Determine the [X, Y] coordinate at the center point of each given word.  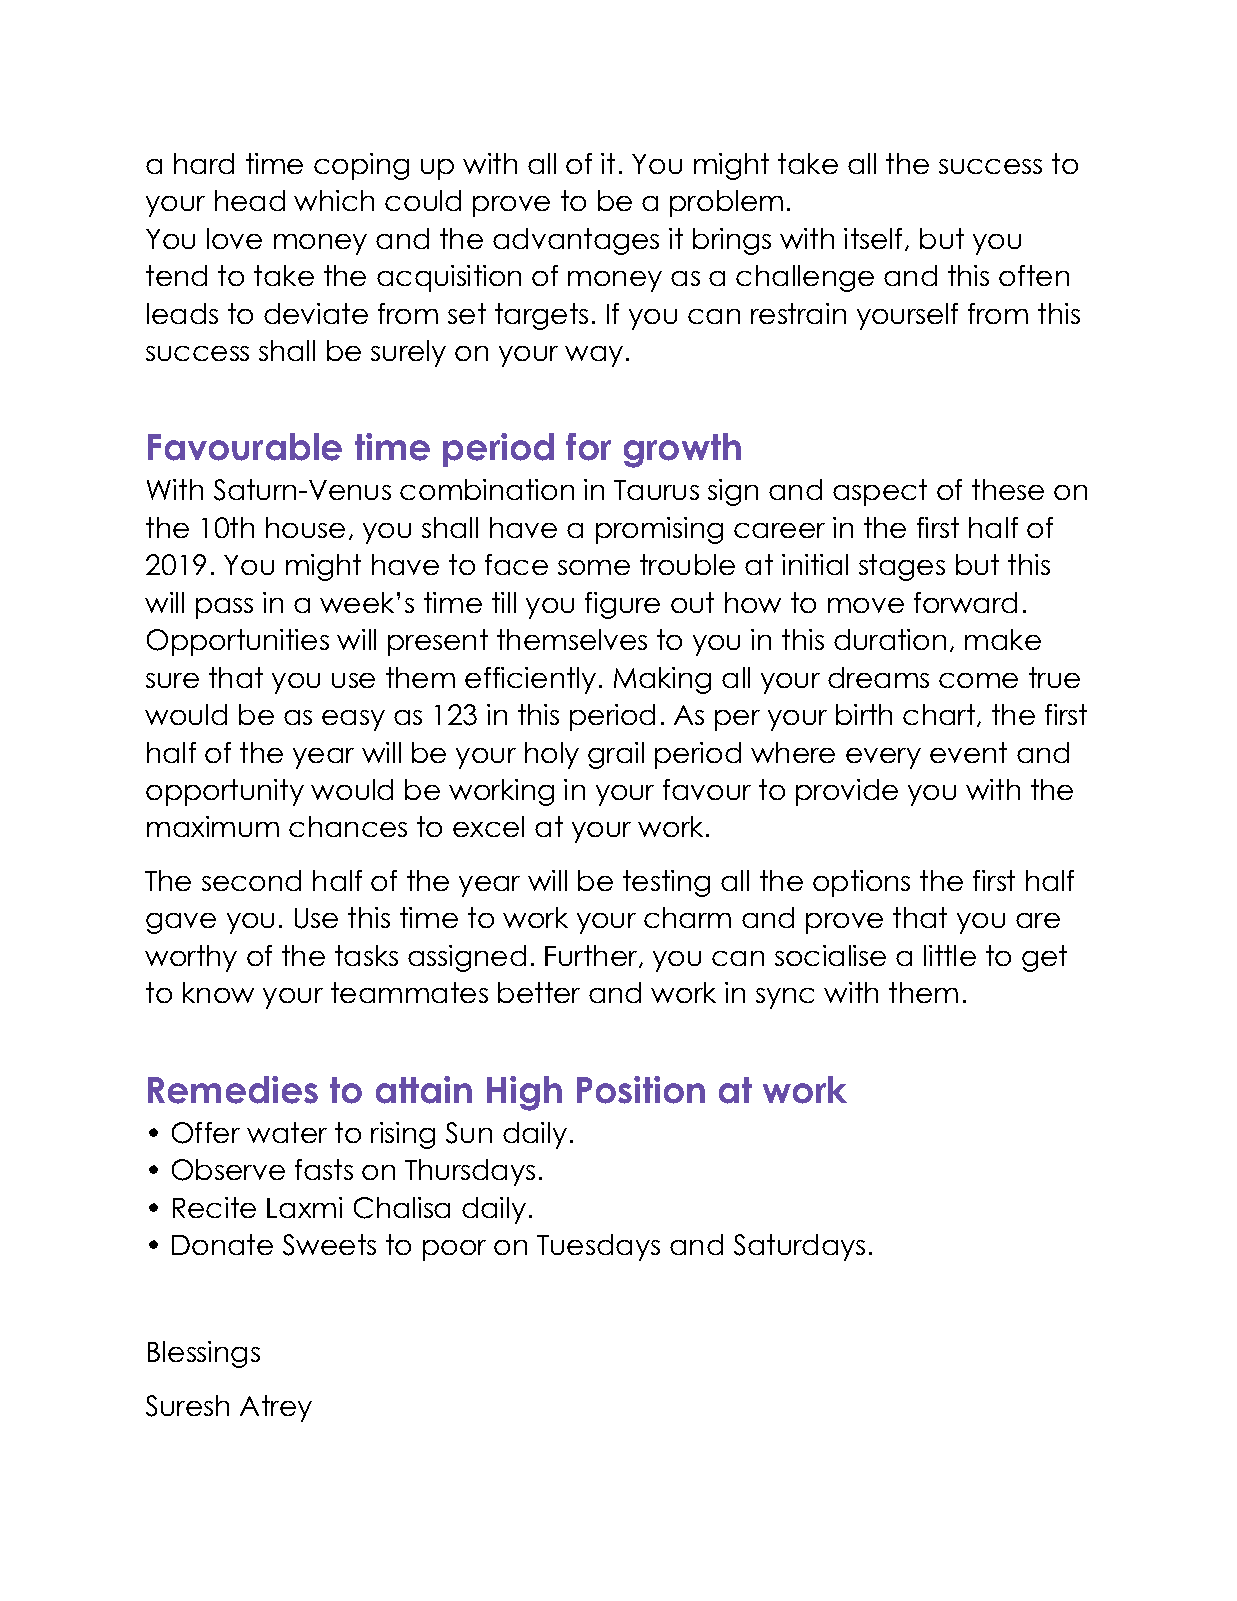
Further [592, 956]
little [950, 955]
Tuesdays [598, 1247]
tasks [366, 955]
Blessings [204, 1354]
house [305, 527]
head [250, 200]
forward [965, 602]
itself [873, 238]
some [594, 567]
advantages [576, 241]
